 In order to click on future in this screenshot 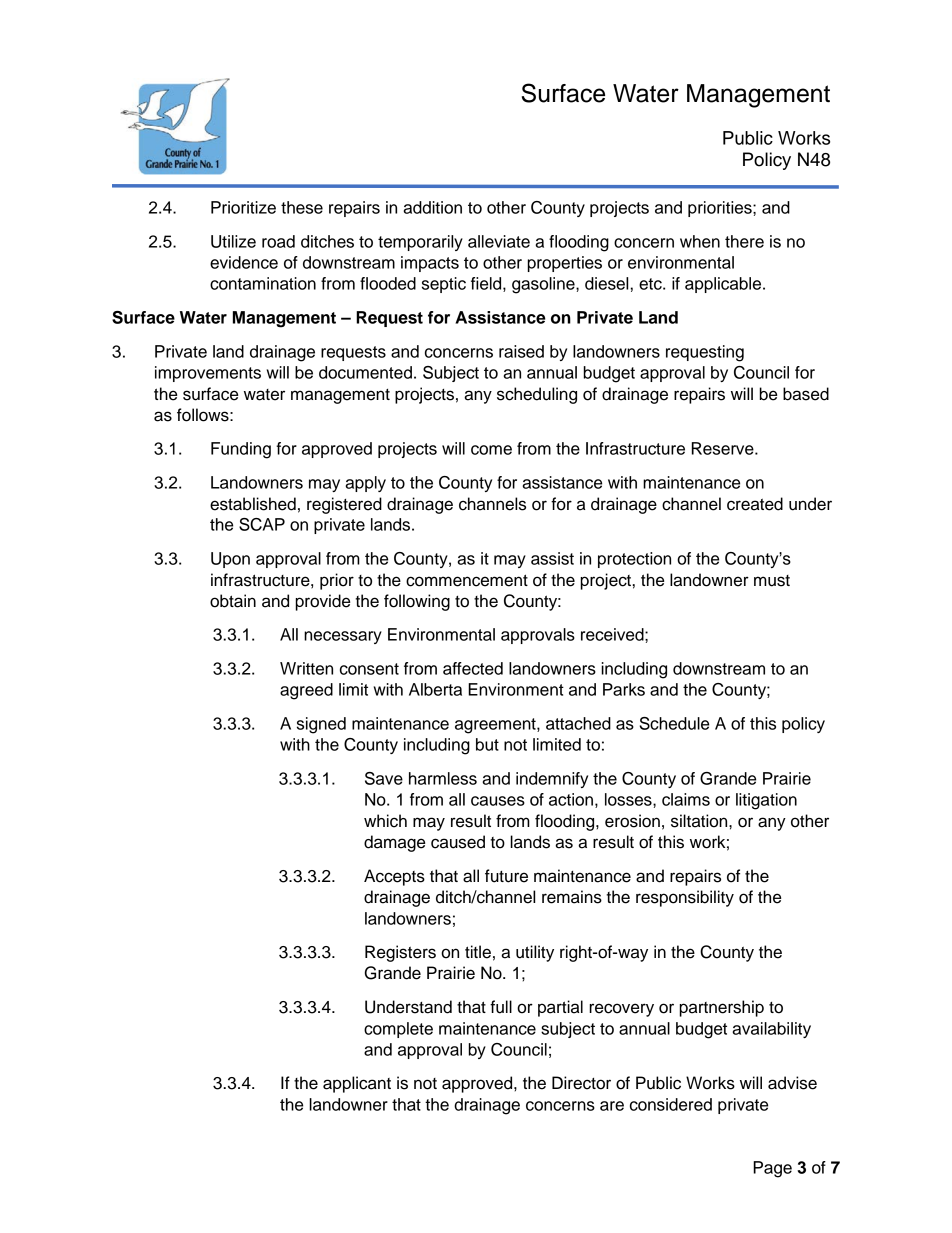, I will do `click(506, 876)`.
